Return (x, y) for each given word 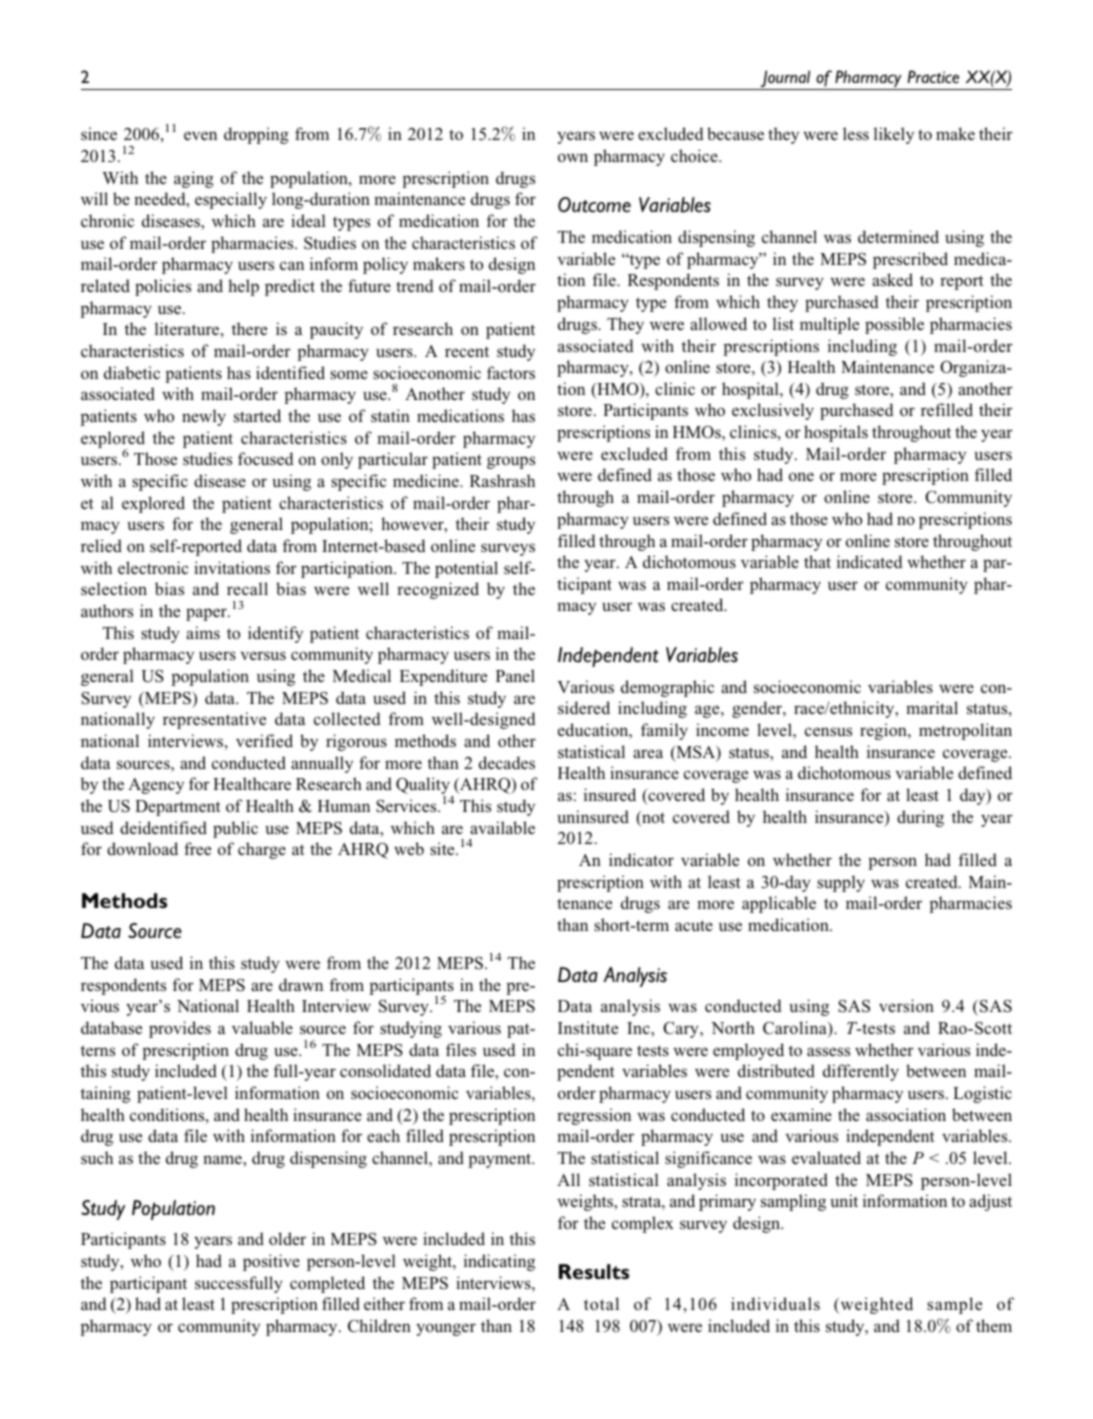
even (200, 135)
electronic (153, 567)
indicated (870, 561)
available (502, 827)
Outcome (594, 205)
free (197, 848)
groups (511, 462)
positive (271, 1262)
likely (894, 135)
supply (841, 883)
